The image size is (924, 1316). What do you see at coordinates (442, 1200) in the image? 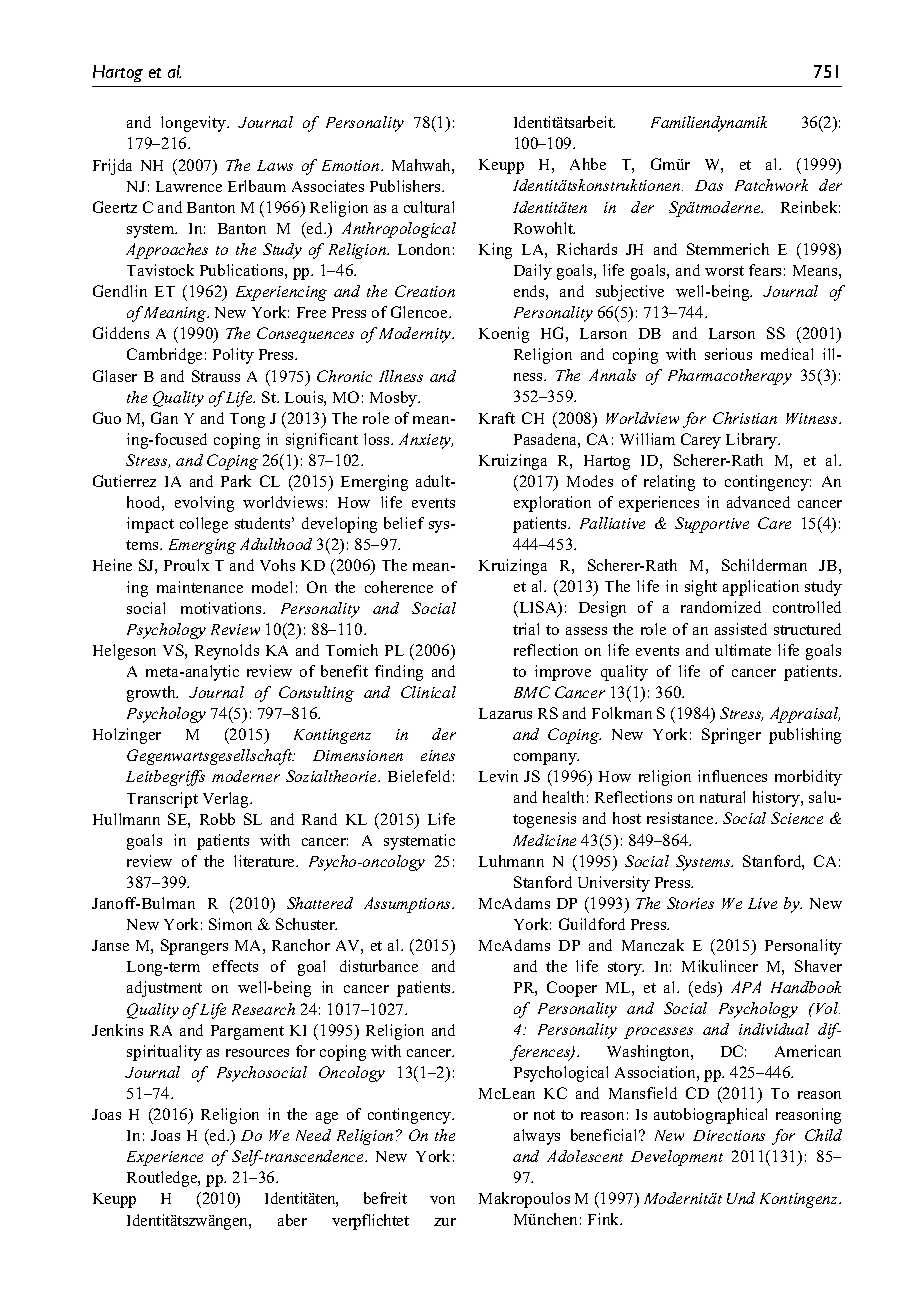
I see `von` at bounding box center [442, 1200].
